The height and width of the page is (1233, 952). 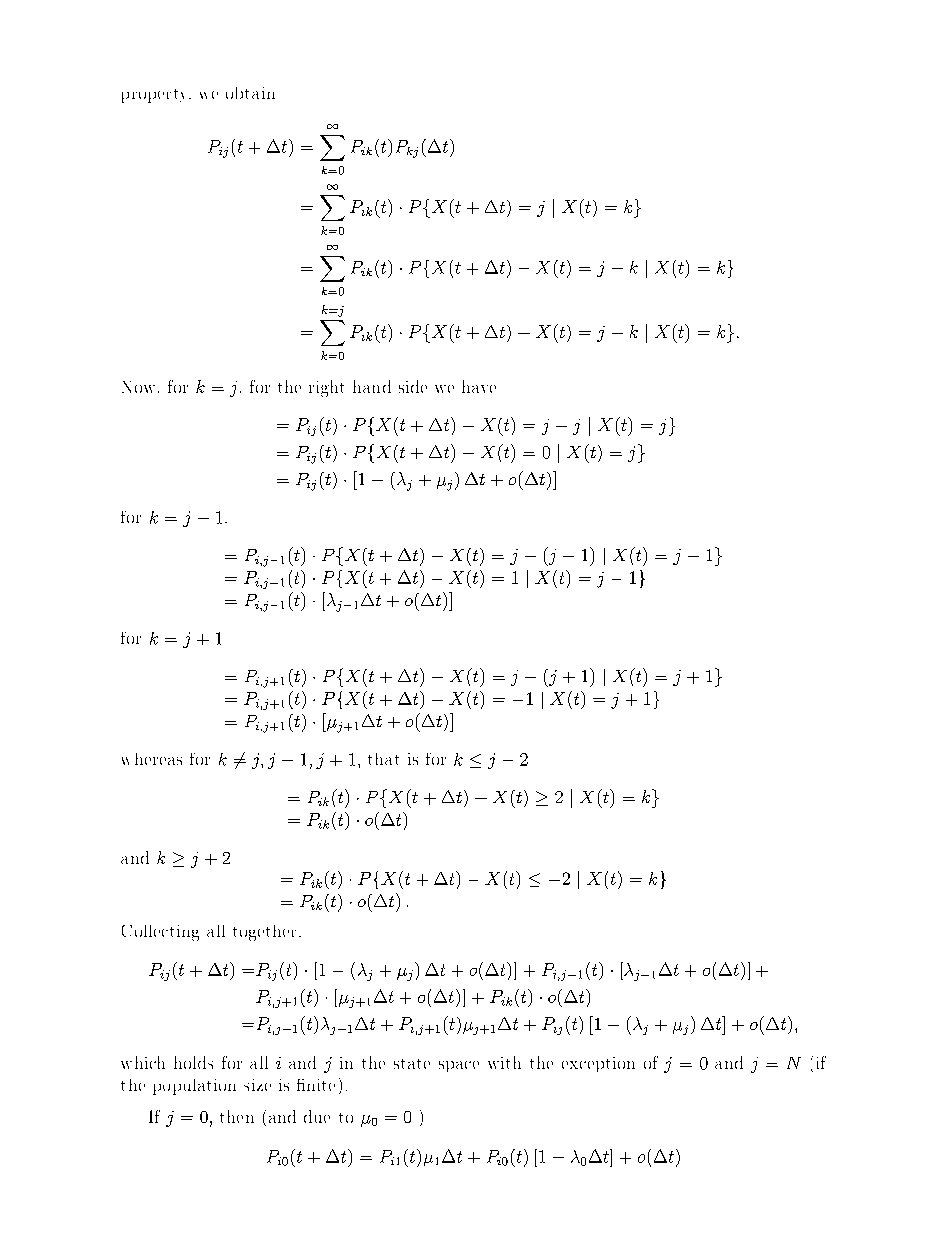 I want to click on Collecting, so click(x=160, y=933).
